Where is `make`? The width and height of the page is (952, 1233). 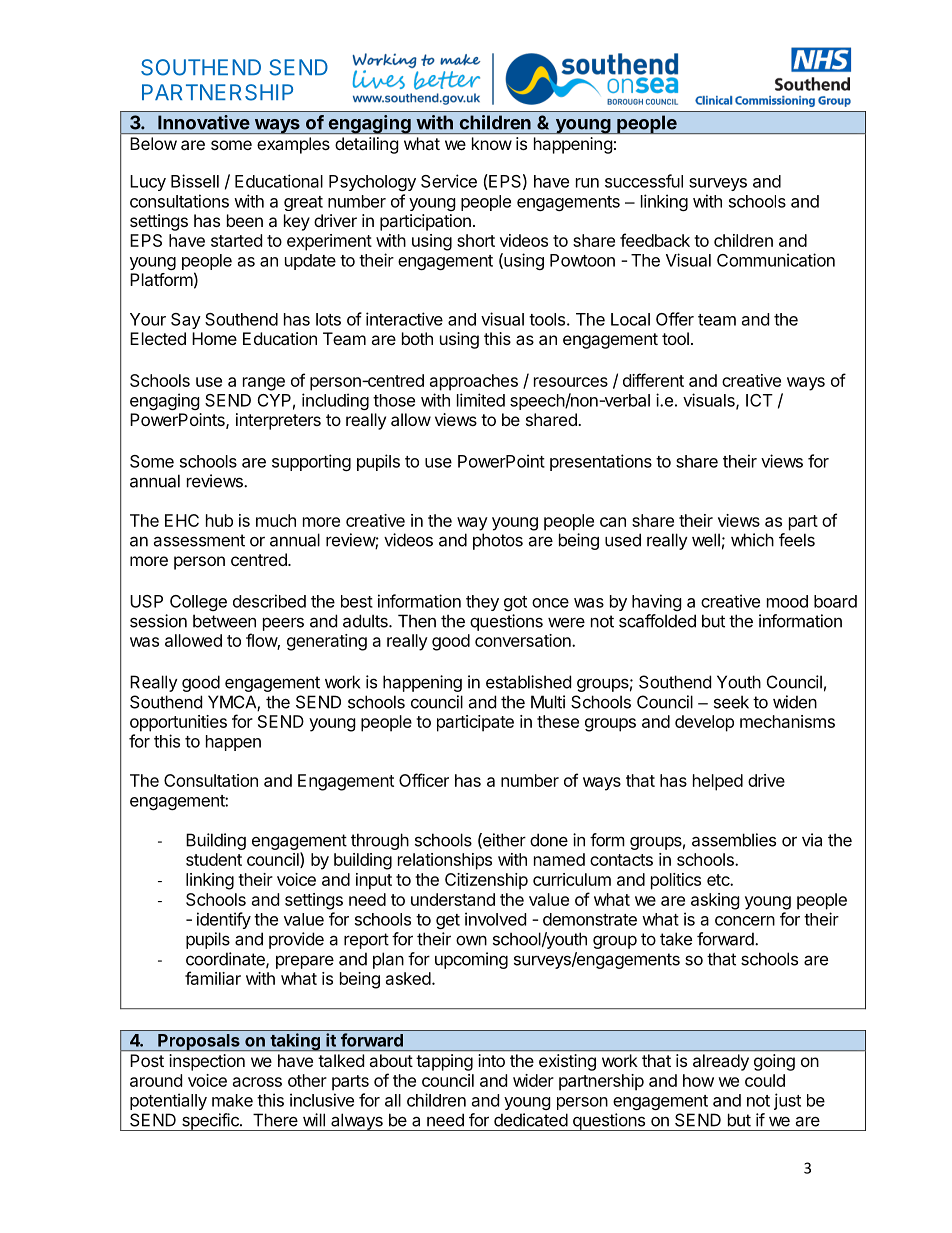
make is located at coordinates (232, 1100).
